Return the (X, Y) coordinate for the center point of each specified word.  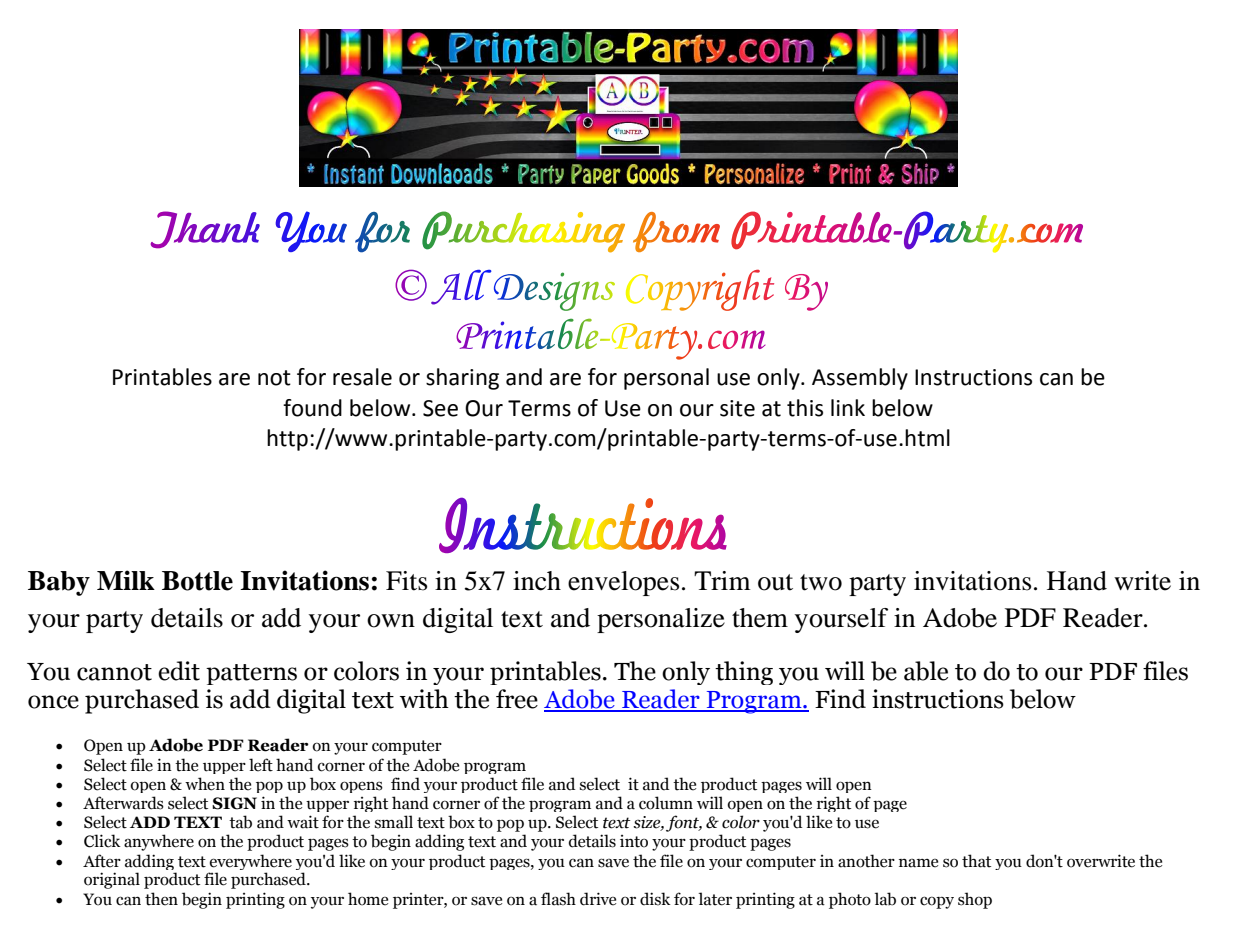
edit (179, 671)
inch (537, 581)
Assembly (860, 379)
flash (558, 899)
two (821, 582)
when (205, 784)
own (391, 621)
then (161, 899)
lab (885, 899)
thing (744, 673)
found (312, 408)
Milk (126, 580)
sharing (462, 379)
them (760, 618)
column (666, 803)
